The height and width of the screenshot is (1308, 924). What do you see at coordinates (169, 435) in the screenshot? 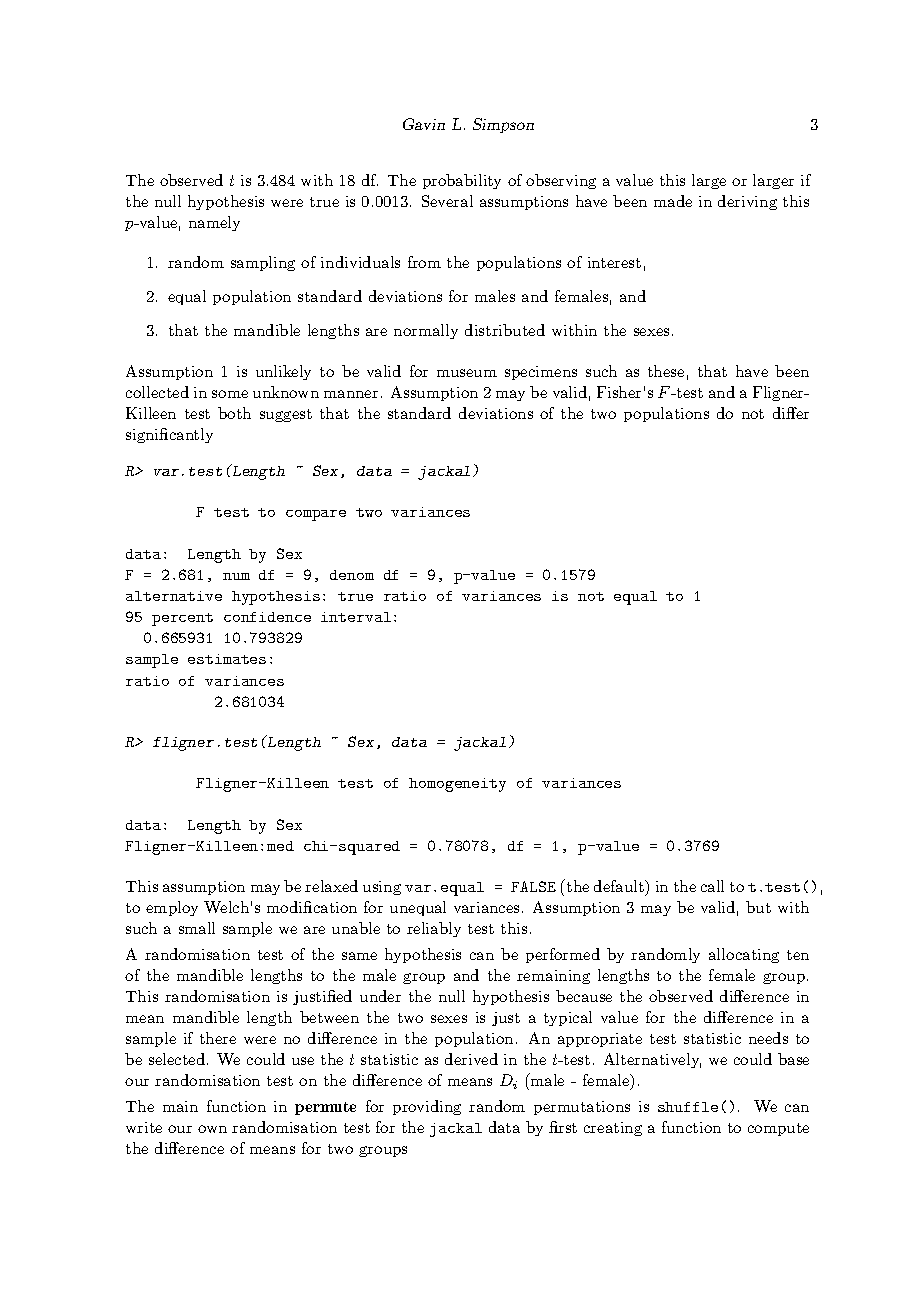
I see `significantly` at bounding box center [169, 435].
